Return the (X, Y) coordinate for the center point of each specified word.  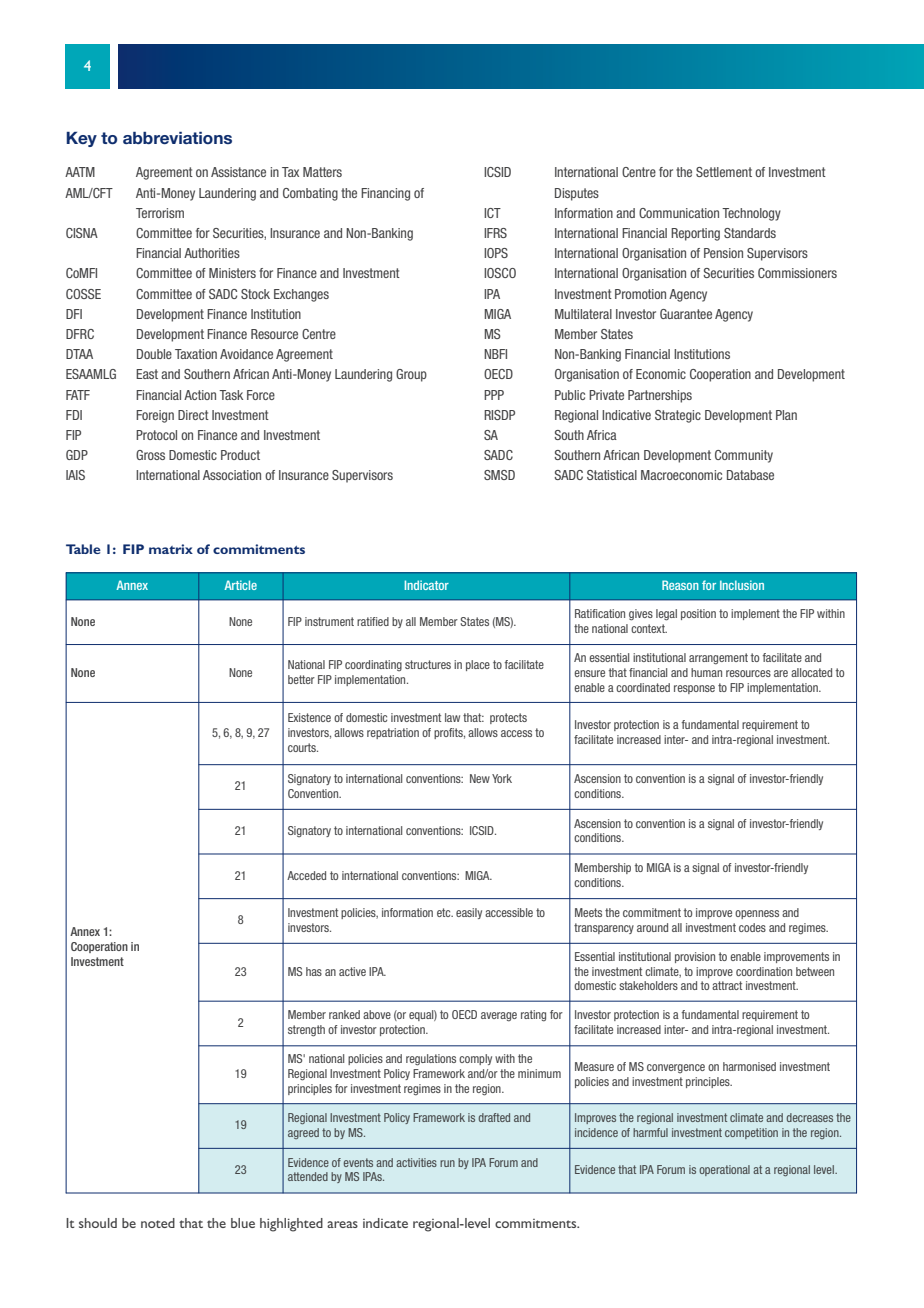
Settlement (724, 172)
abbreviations (177, 138)
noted (158, 1223)
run (447, 1163)
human (706, 672)
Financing (385, 194)
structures (428, 664)
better (301, 679)
